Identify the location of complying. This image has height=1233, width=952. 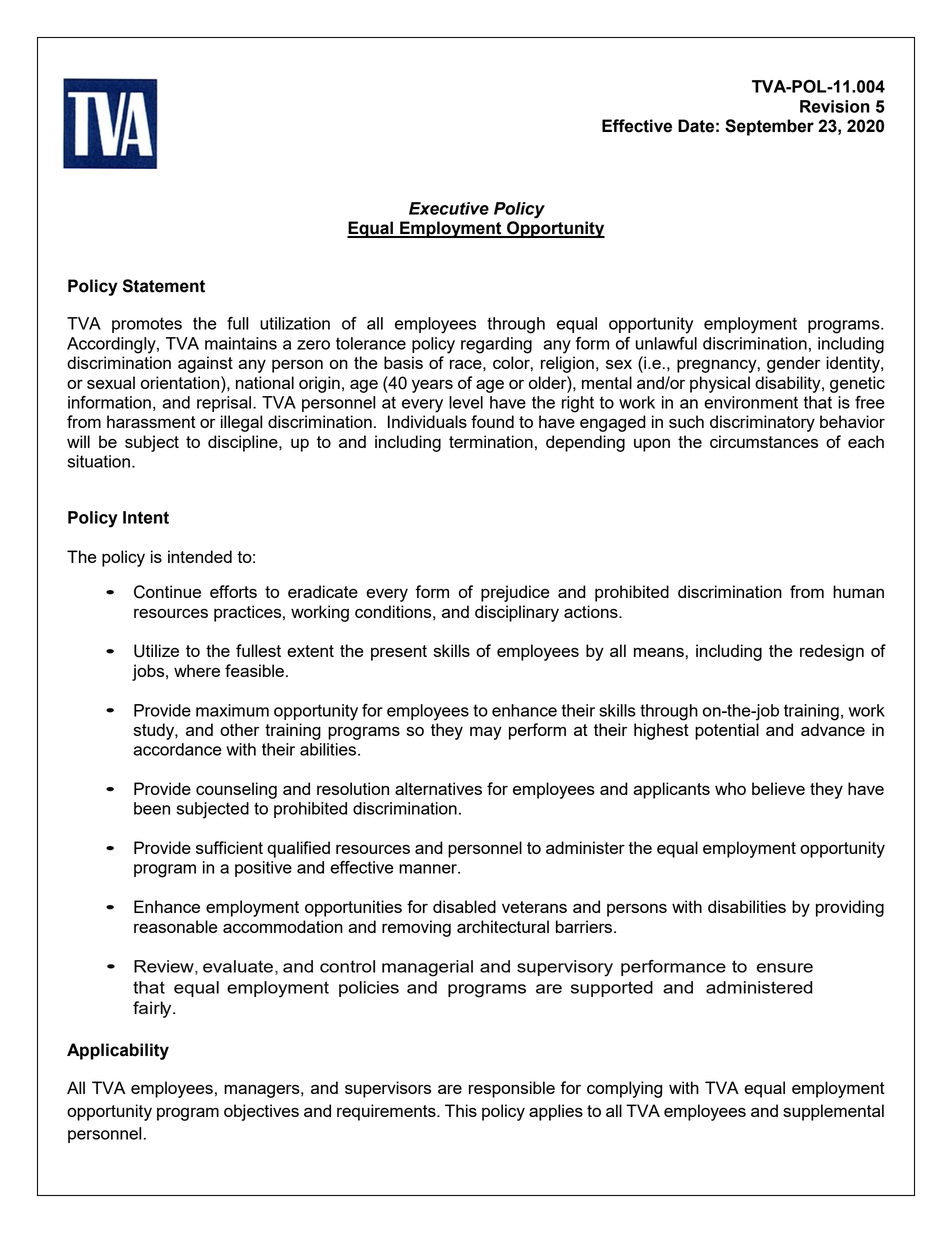
(624, 1089).
